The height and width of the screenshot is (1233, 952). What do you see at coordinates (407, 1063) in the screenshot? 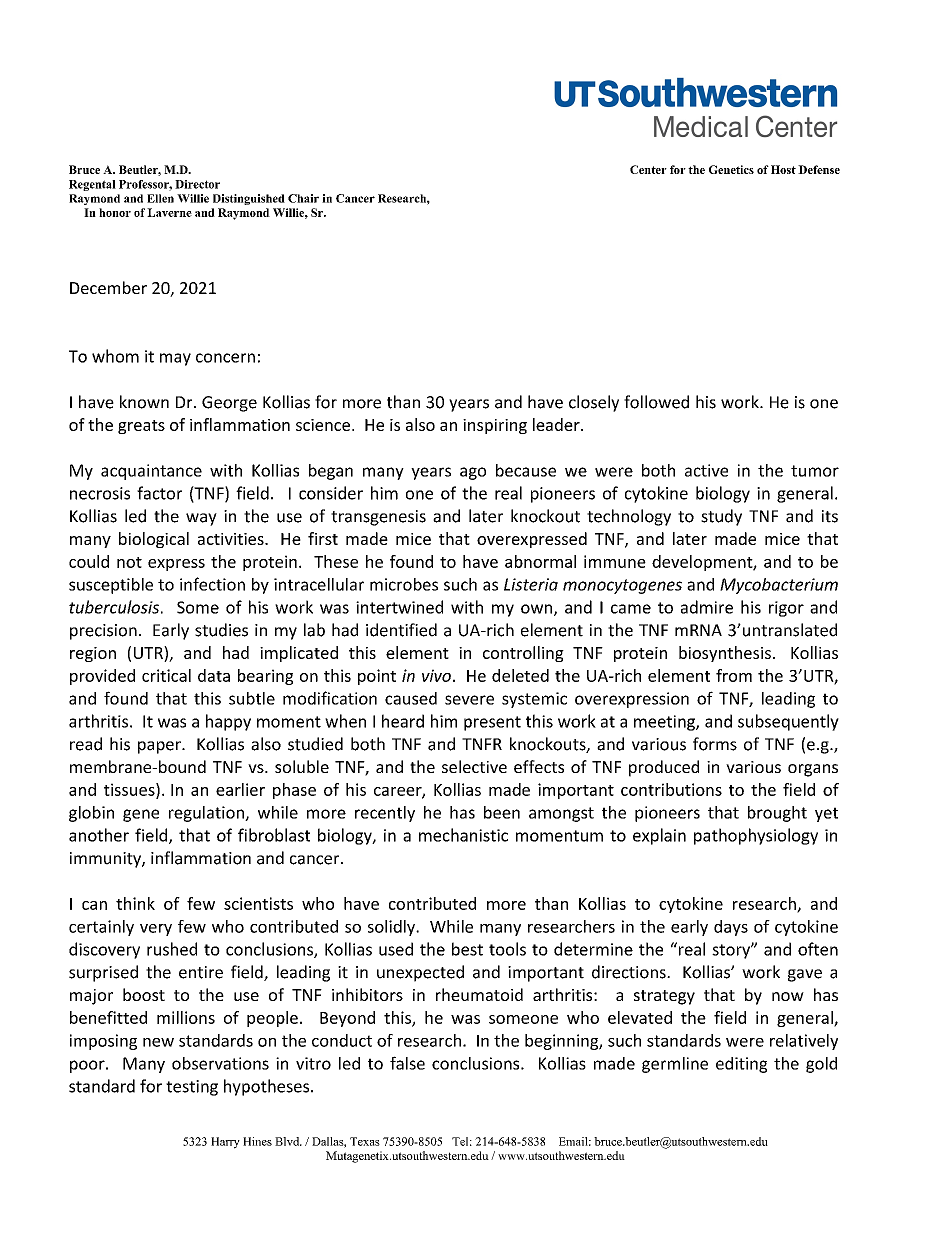
I see `false` at bounding box center [407, 1063].
